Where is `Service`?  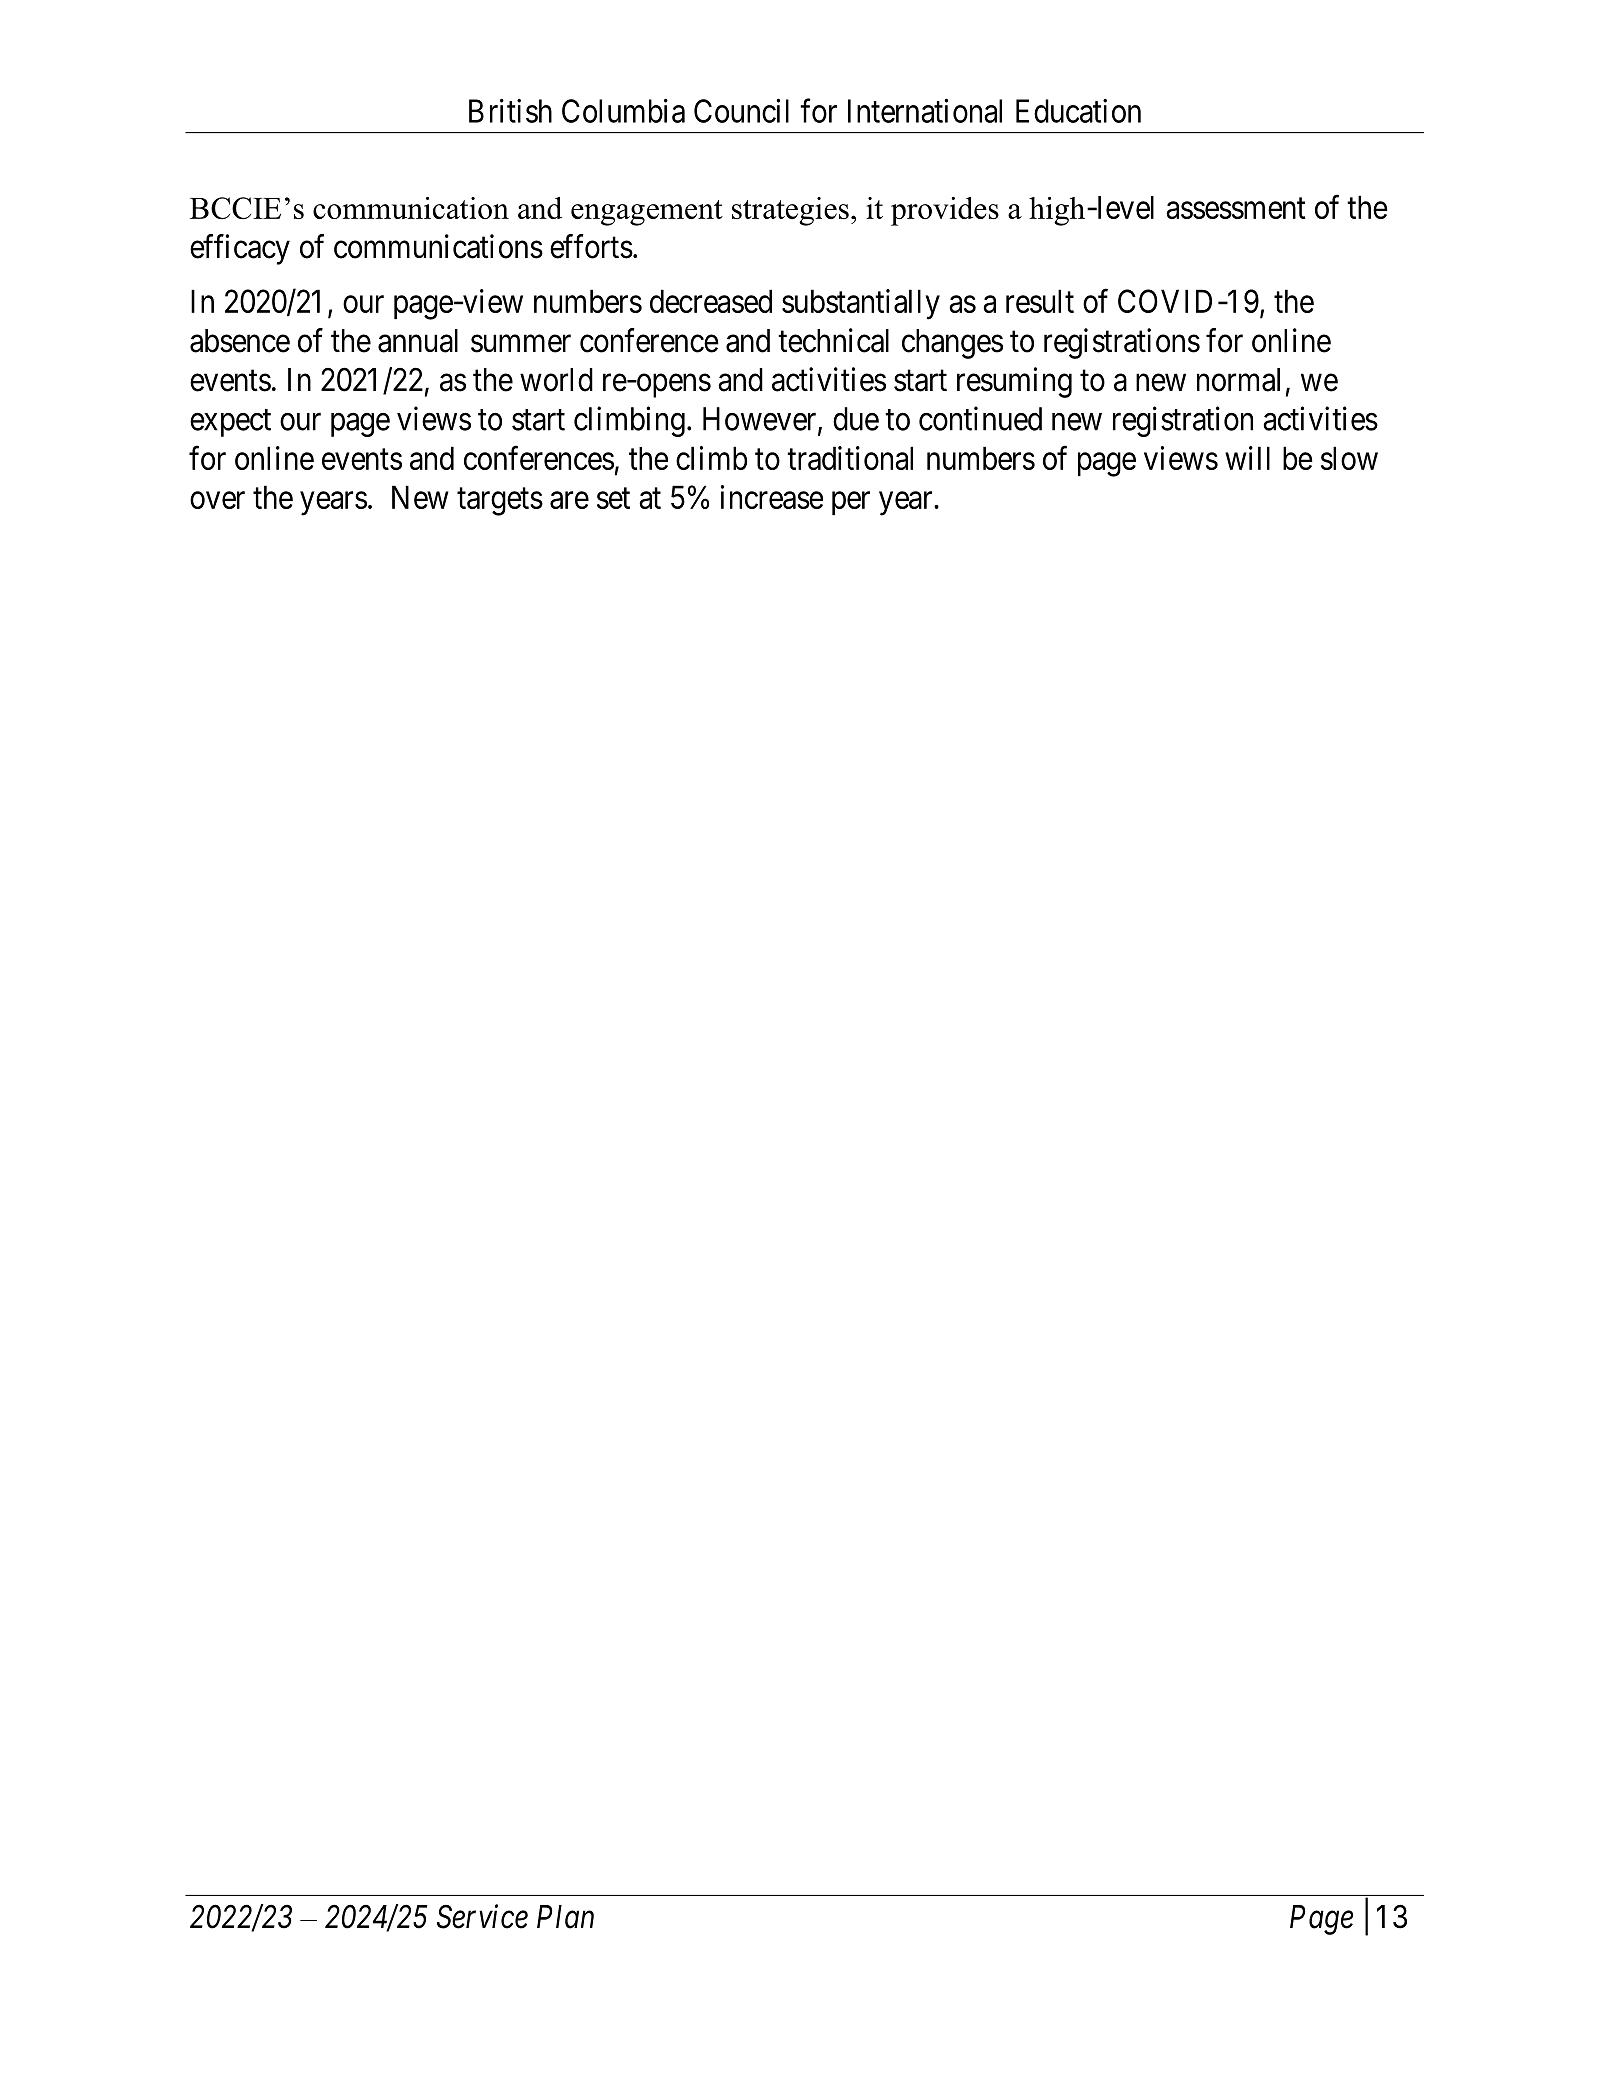
Service is located at coordinates (482, 1916).
